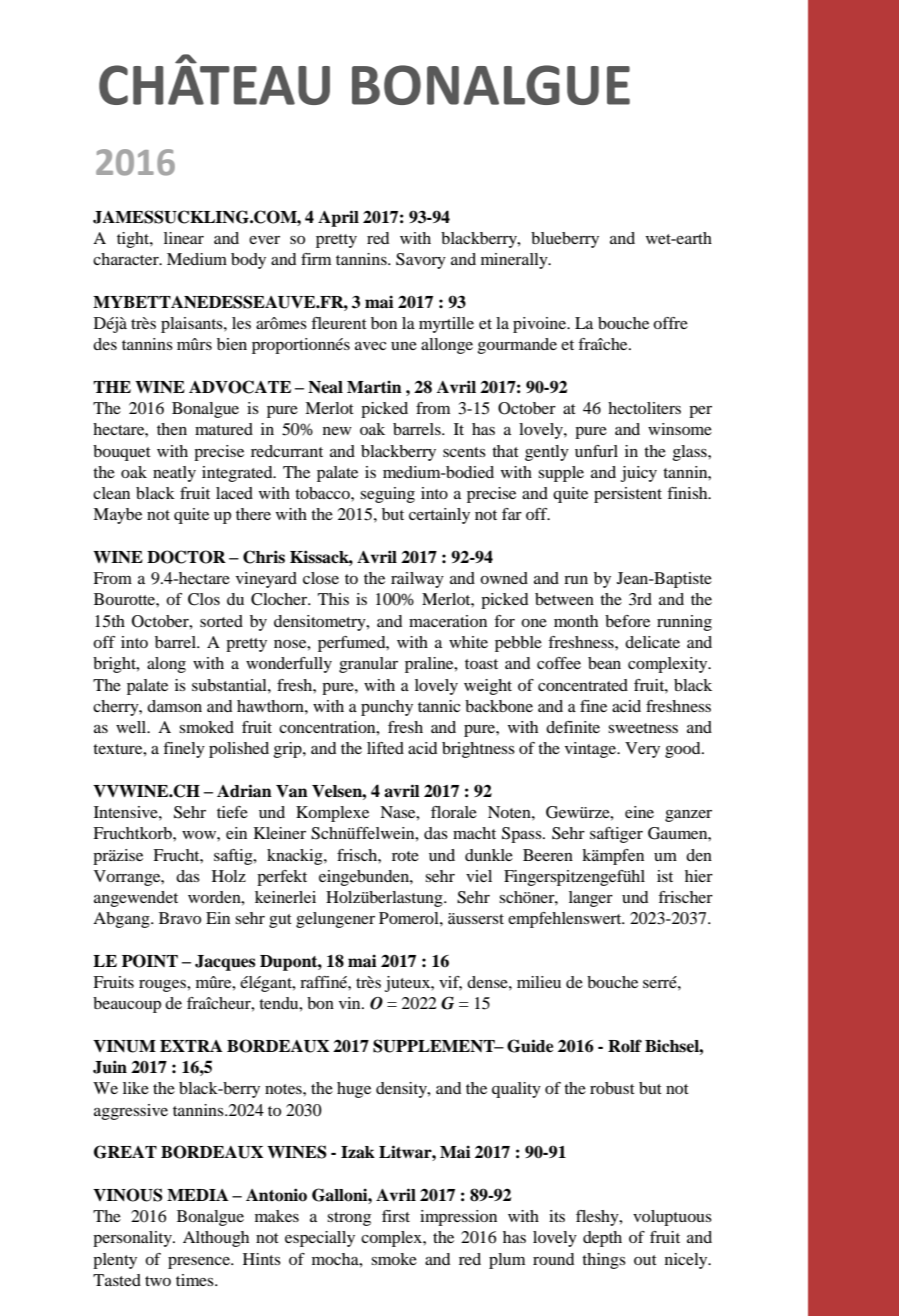 The width and height of the page is (899, 1316). Describe the element at coordinates (421, 261) in the page. I see `Savory` at that location.
